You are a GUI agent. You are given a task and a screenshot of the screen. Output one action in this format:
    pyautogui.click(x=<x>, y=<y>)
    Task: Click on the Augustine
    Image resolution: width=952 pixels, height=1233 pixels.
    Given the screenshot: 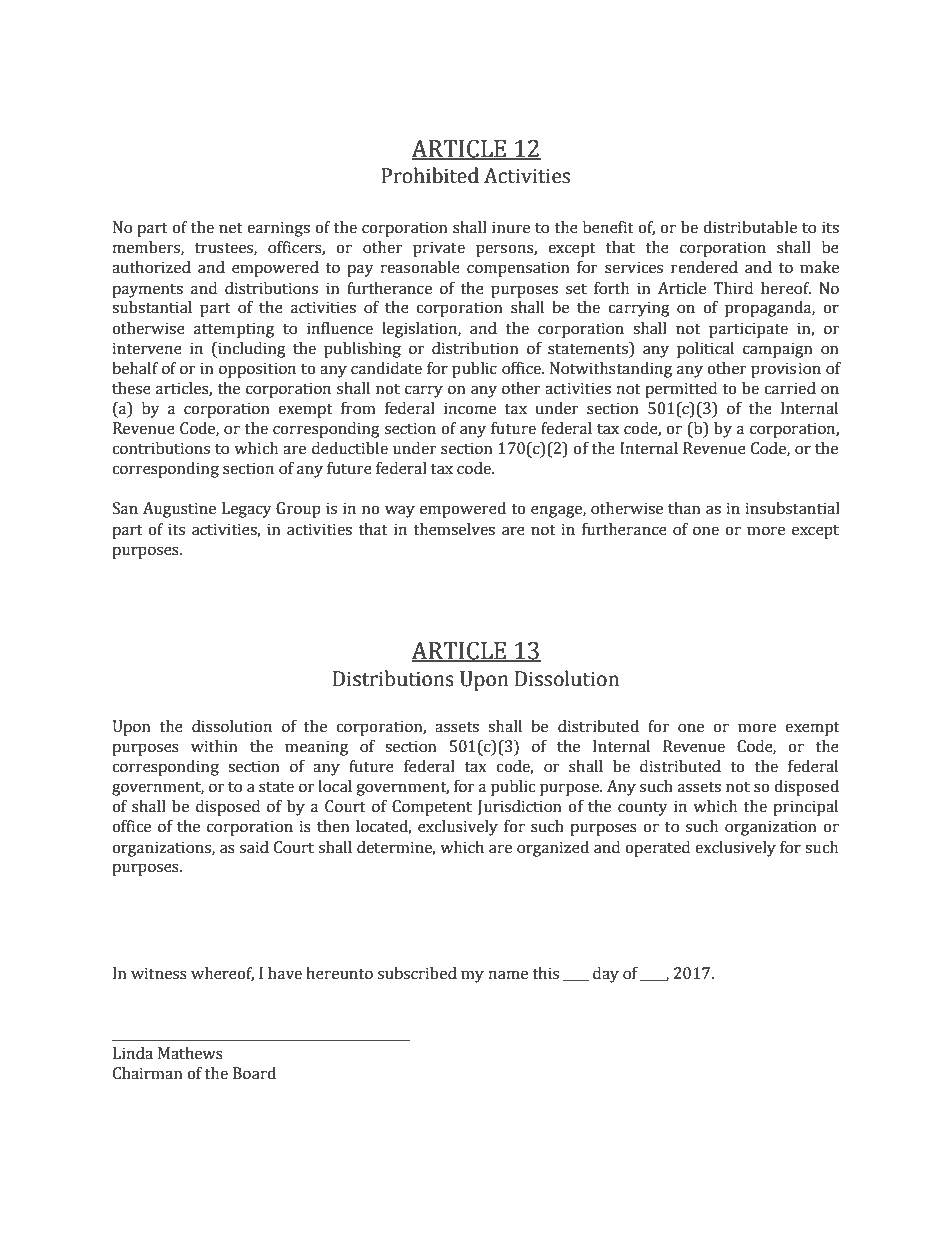 What is the action you would take?
    pyautogui.click(x=179, y=510)
